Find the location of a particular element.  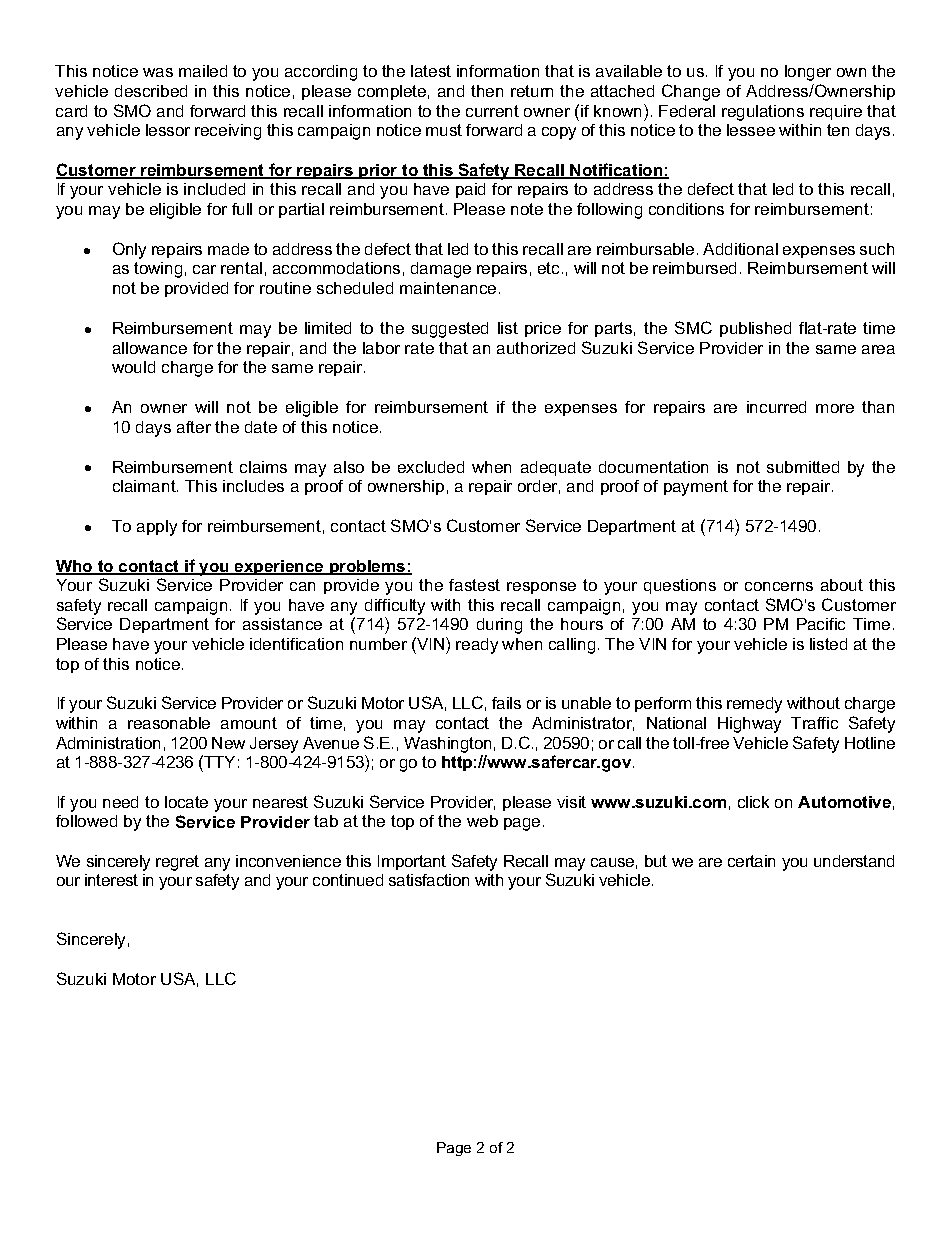

regulations is located at coordinates (763, 113).
